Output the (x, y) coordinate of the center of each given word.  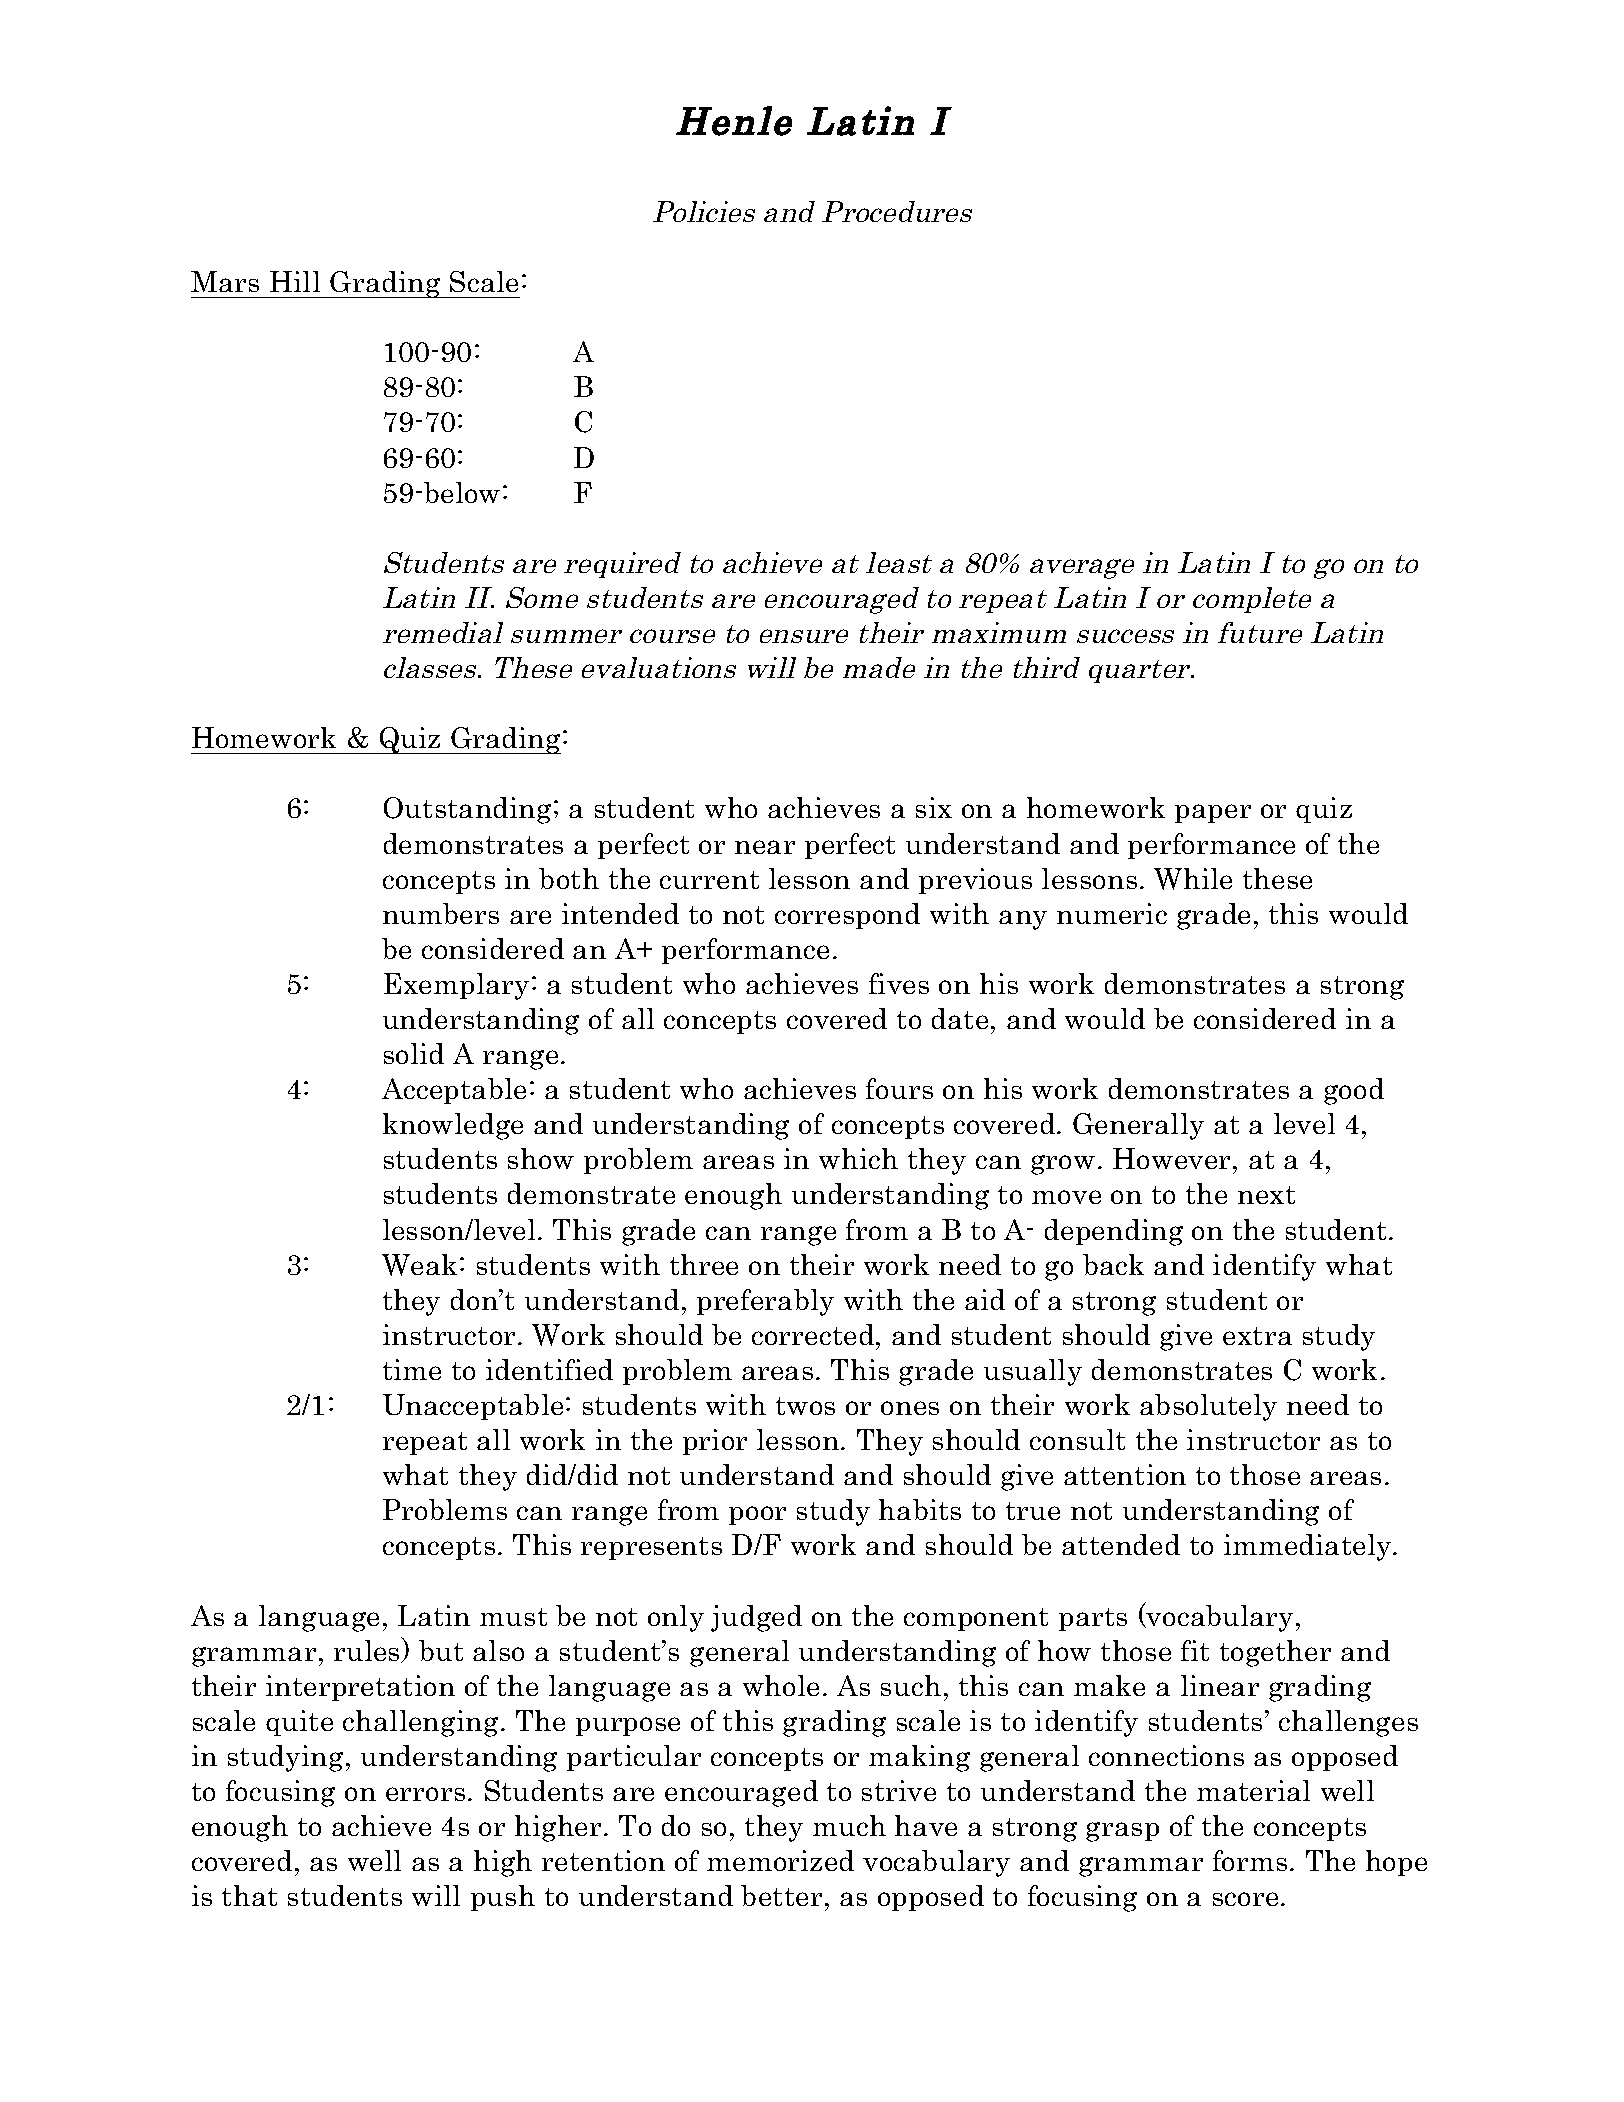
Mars (225, 281)
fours (899, 1088)
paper (1213, 813)
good (1354, 1091)
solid (414, 1053)
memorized (780, 1860)
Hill (295, 281)
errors (425, 1794)
